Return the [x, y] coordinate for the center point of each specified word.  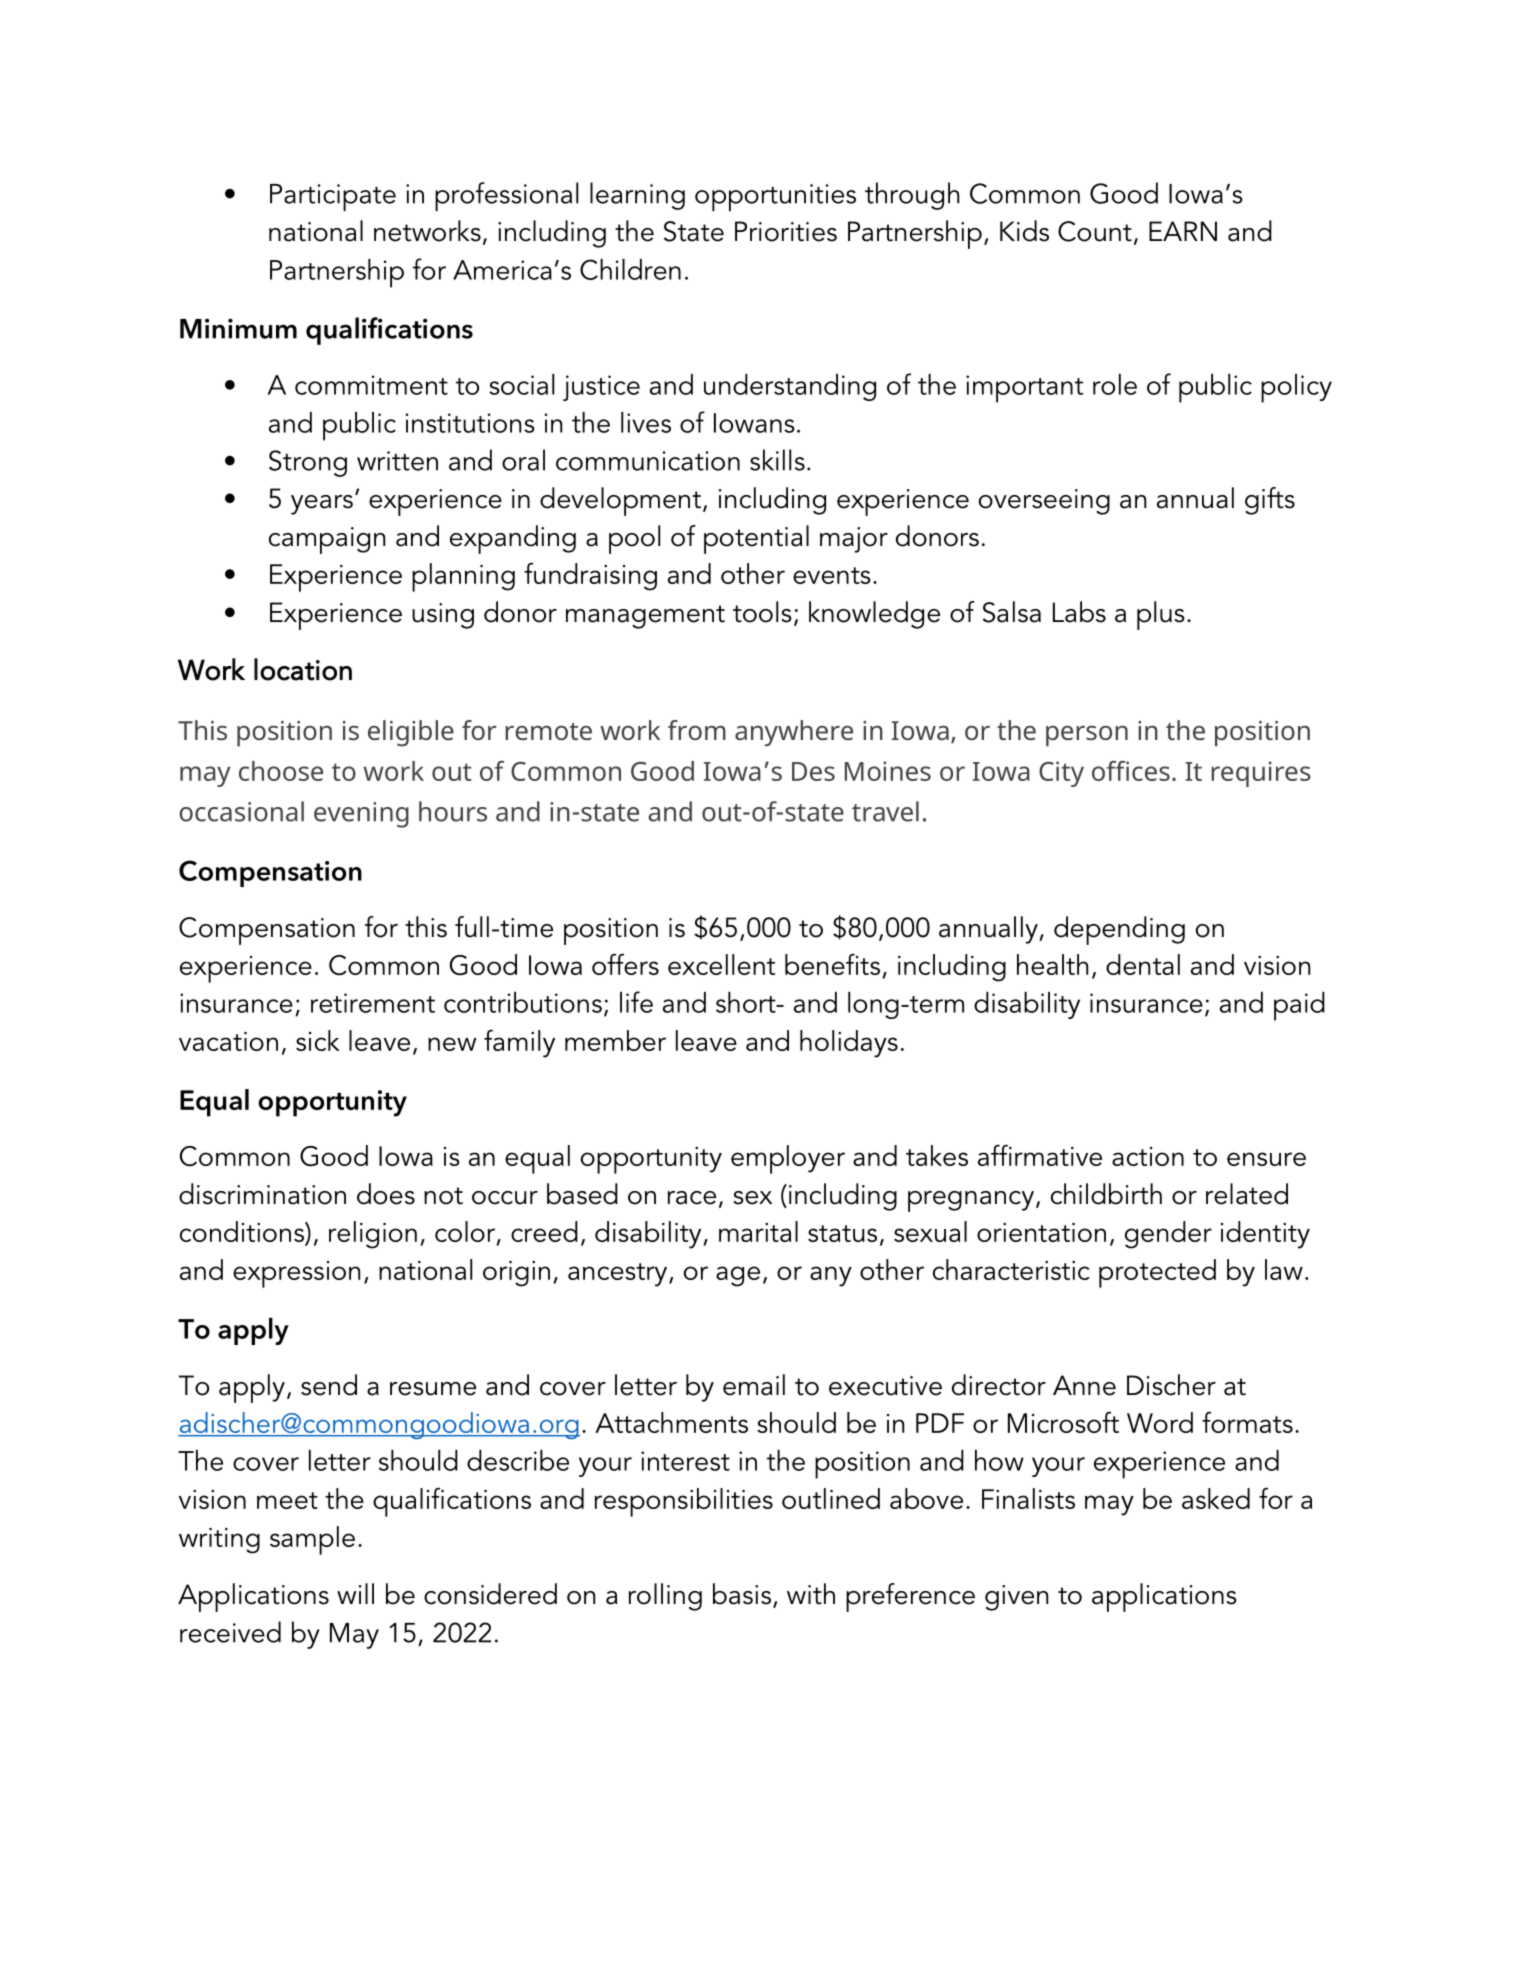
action [1148, 1156]
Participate [333, 197]
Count [1095, 231]
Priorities [786, 231]
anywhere [794, 733]
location [303, 669]
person [1087, 736]
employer [788, 1159]
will [355, 1593]
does [386, 1194]
